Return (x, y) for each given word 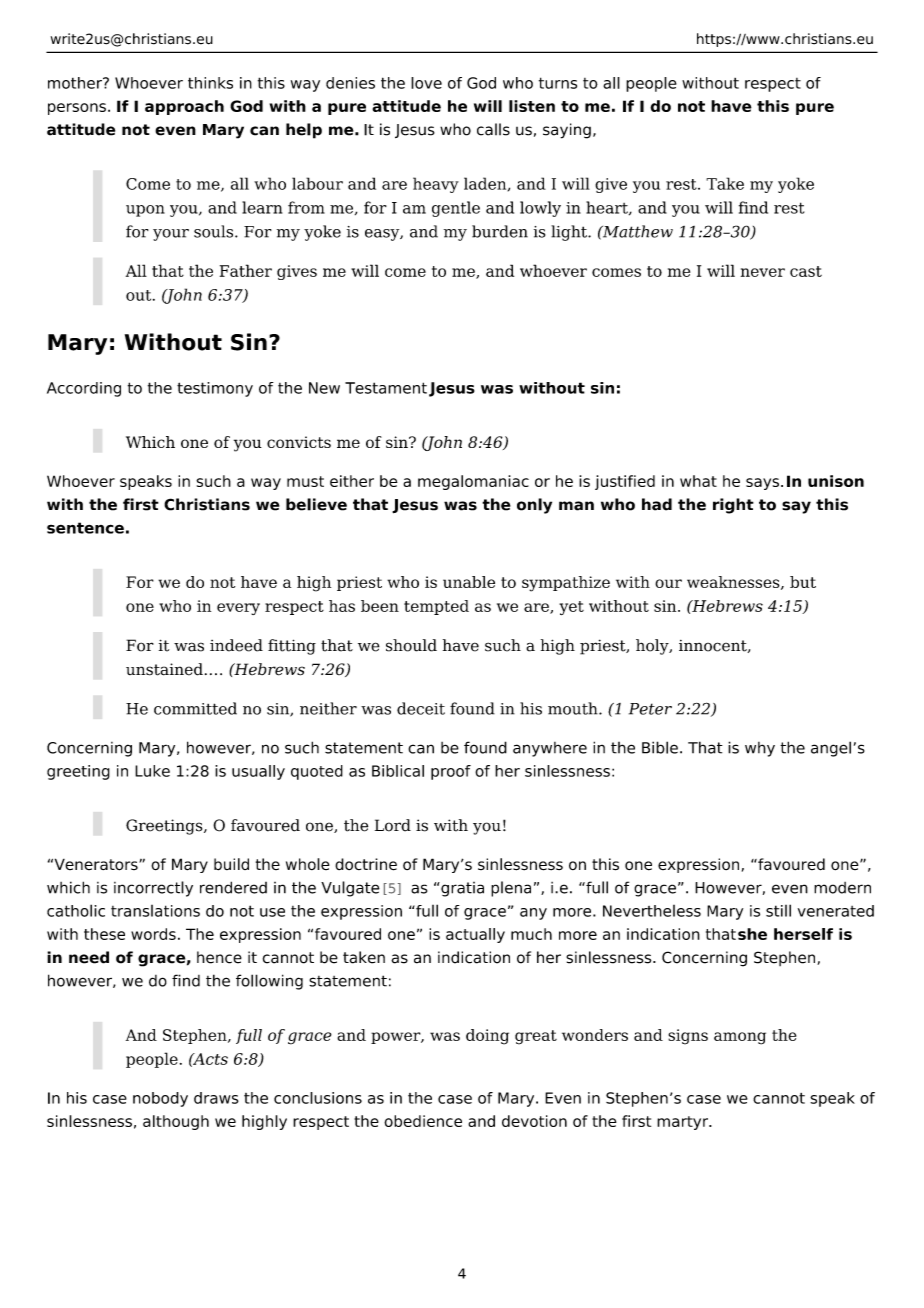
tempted (436, 607)
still (778, 910)
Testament (386, 388)
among (740, 1038)
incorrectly (153, 889)
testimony (215, 389)
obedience (423, 1121)
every (238, 609)
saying (567, 131)
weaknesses (734, 583)
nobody (160, 1099)
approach (184, 107)
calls (493, 129)
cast (806, 271)
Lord (393, 825)
